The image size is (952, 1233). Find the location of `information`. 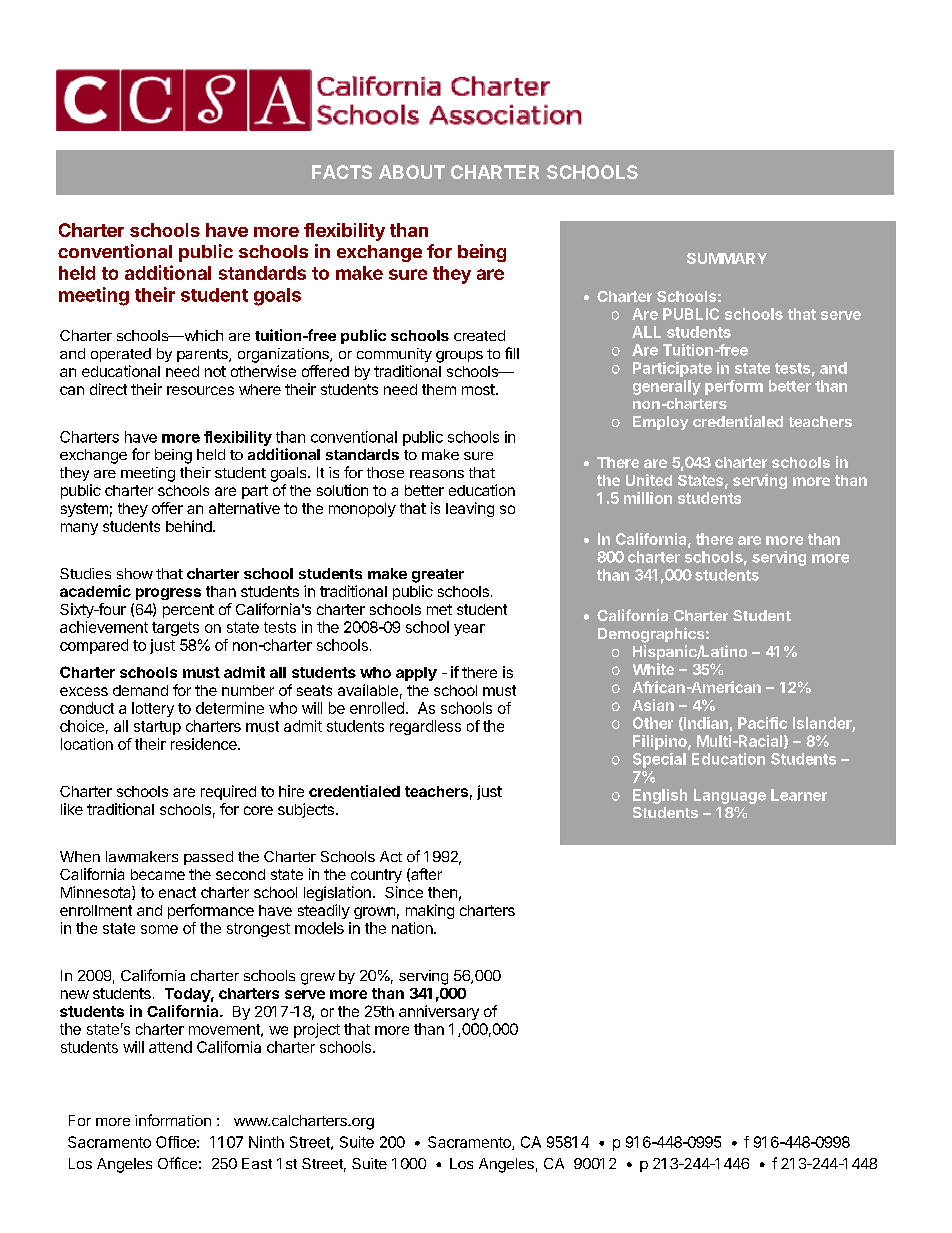

information is located at coordinates (173, 1120).
